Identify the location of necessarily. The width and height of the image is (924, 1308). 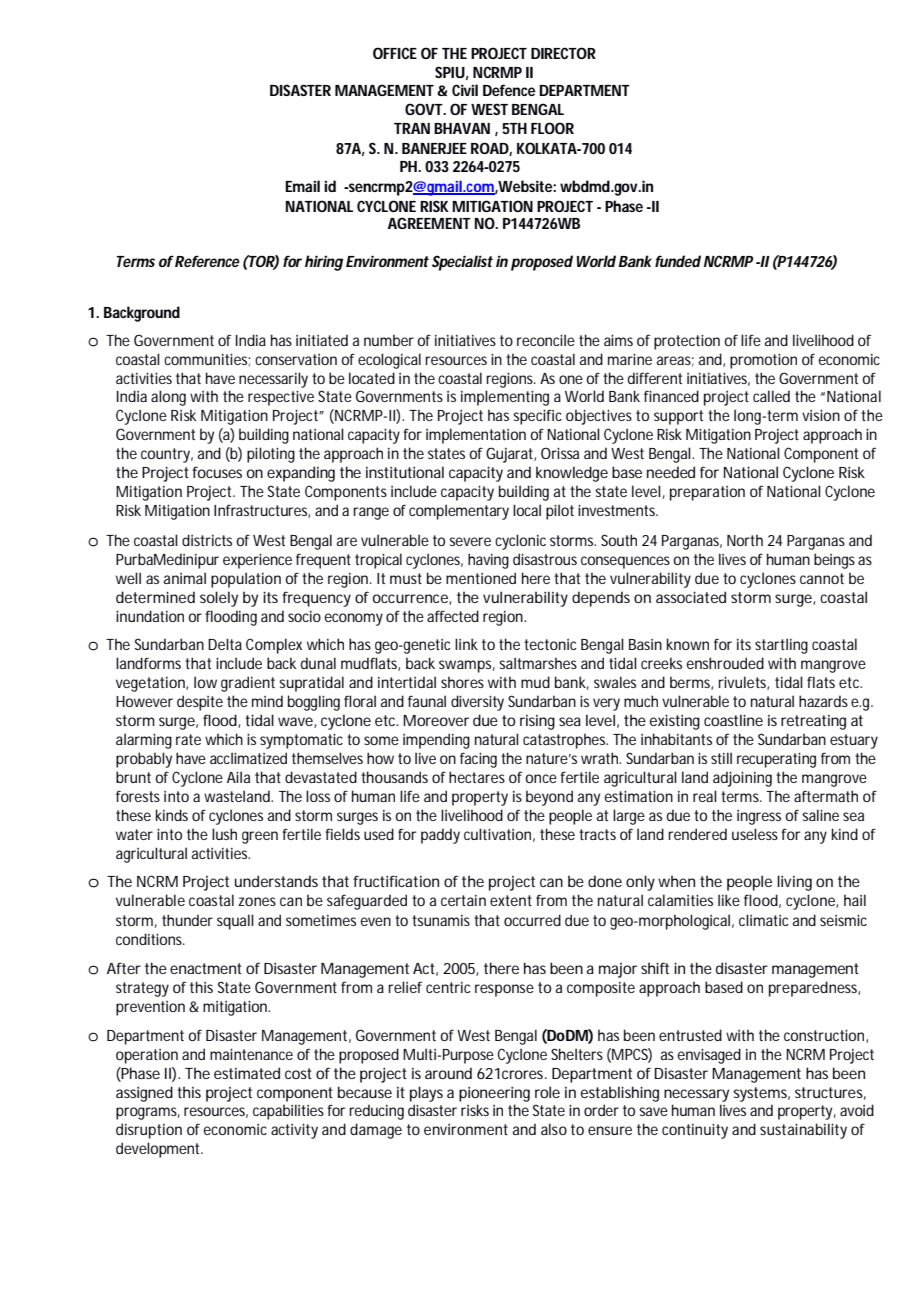
(273, 380).
